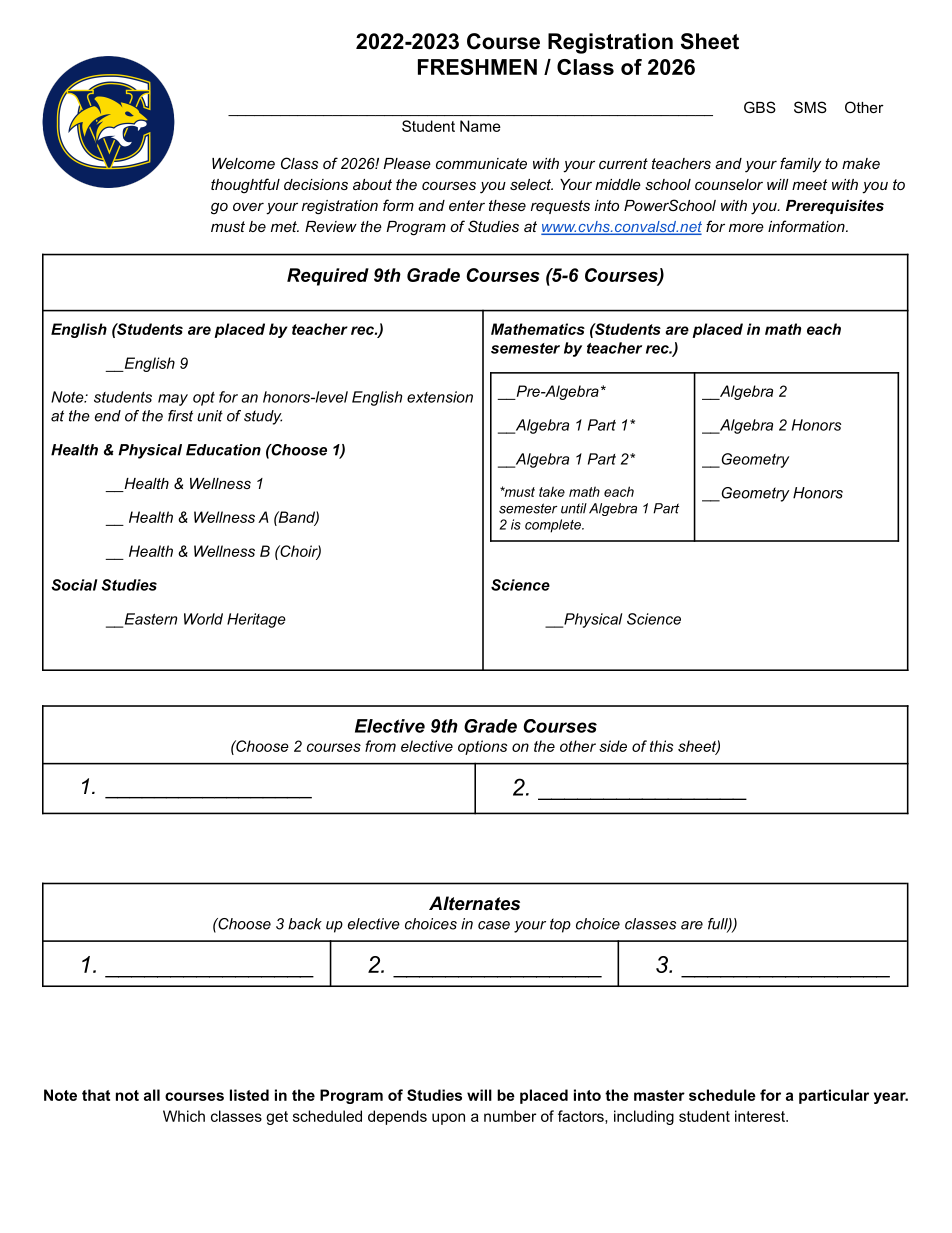 This screenshot has height=1233, width=952. I want to click on extension, so click(440, 397).
